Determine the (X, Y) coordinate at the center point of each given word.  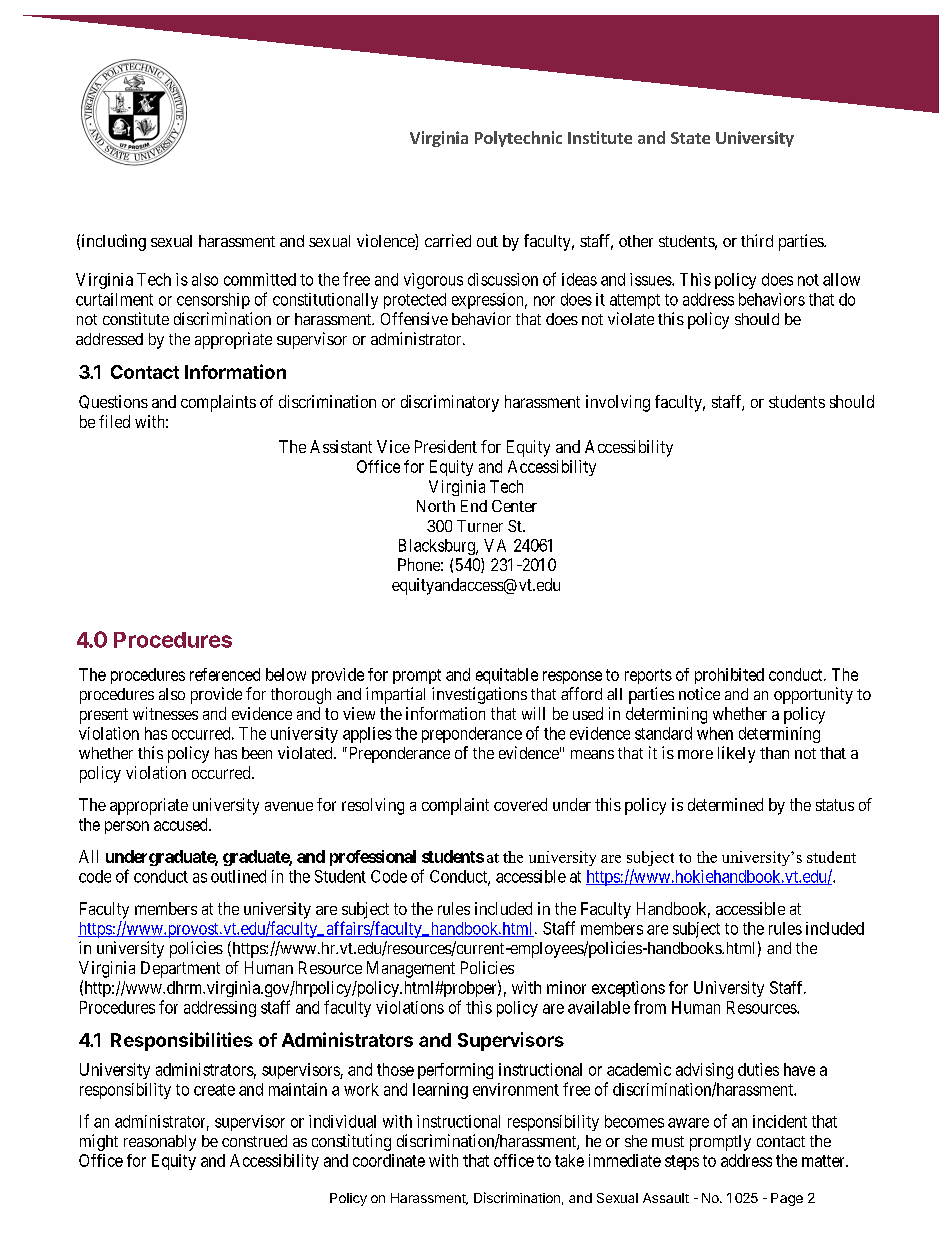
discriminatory (450, 403)
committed (260, 279)
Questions (113, 402)
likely (736, 754)
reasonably (160, 1143)
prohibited (729, 676)
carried (448, 240)
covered (520, 804)
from (650, 1007)
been (257, 753)
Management (411, 969)
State (690, 138)
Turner (480, 526)
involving (618, 403)
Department (180, 969)
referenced (225, 674)
